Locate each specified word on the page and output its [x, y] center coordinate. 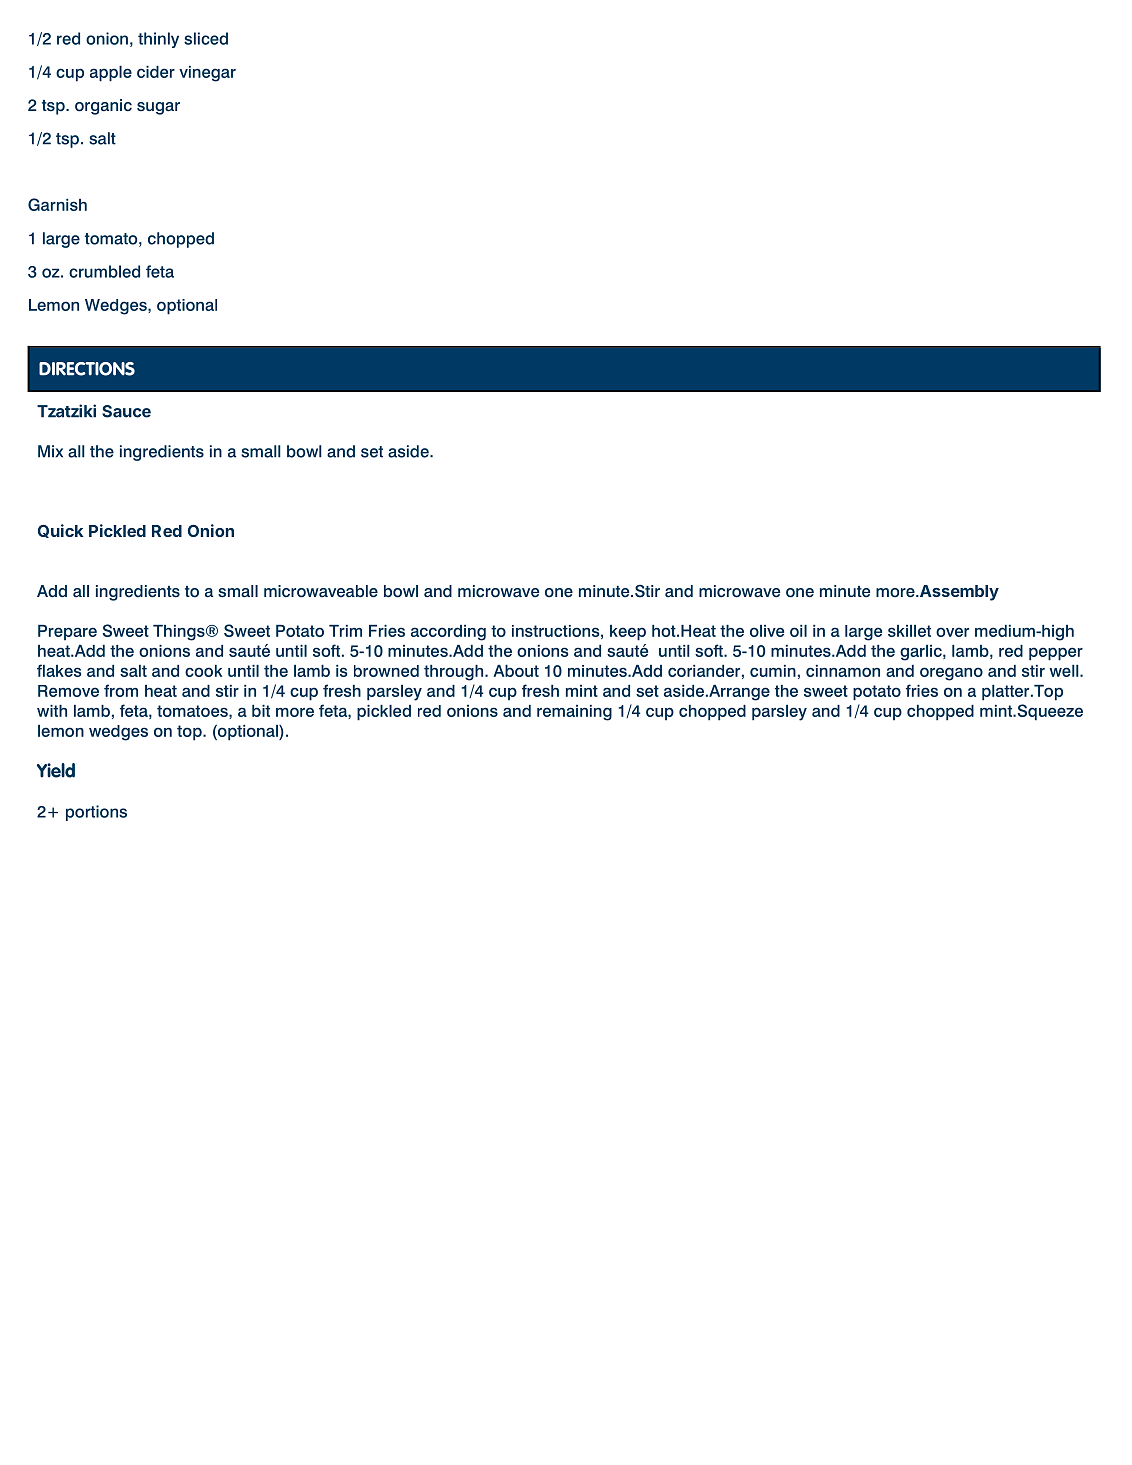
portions [96, 813]
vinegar [207, 74]
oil [798, 631]
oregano [951, 674]
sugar [158, 108]
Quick [61, 531]
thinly [158, 40]
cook [203, 671]
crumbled [104, 271]
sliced [206, 38]
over [952, 632]
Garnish [57, 204]
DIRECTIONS [87, 369]
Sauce [126, 411]
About [516, 671]
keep [628, 633]
